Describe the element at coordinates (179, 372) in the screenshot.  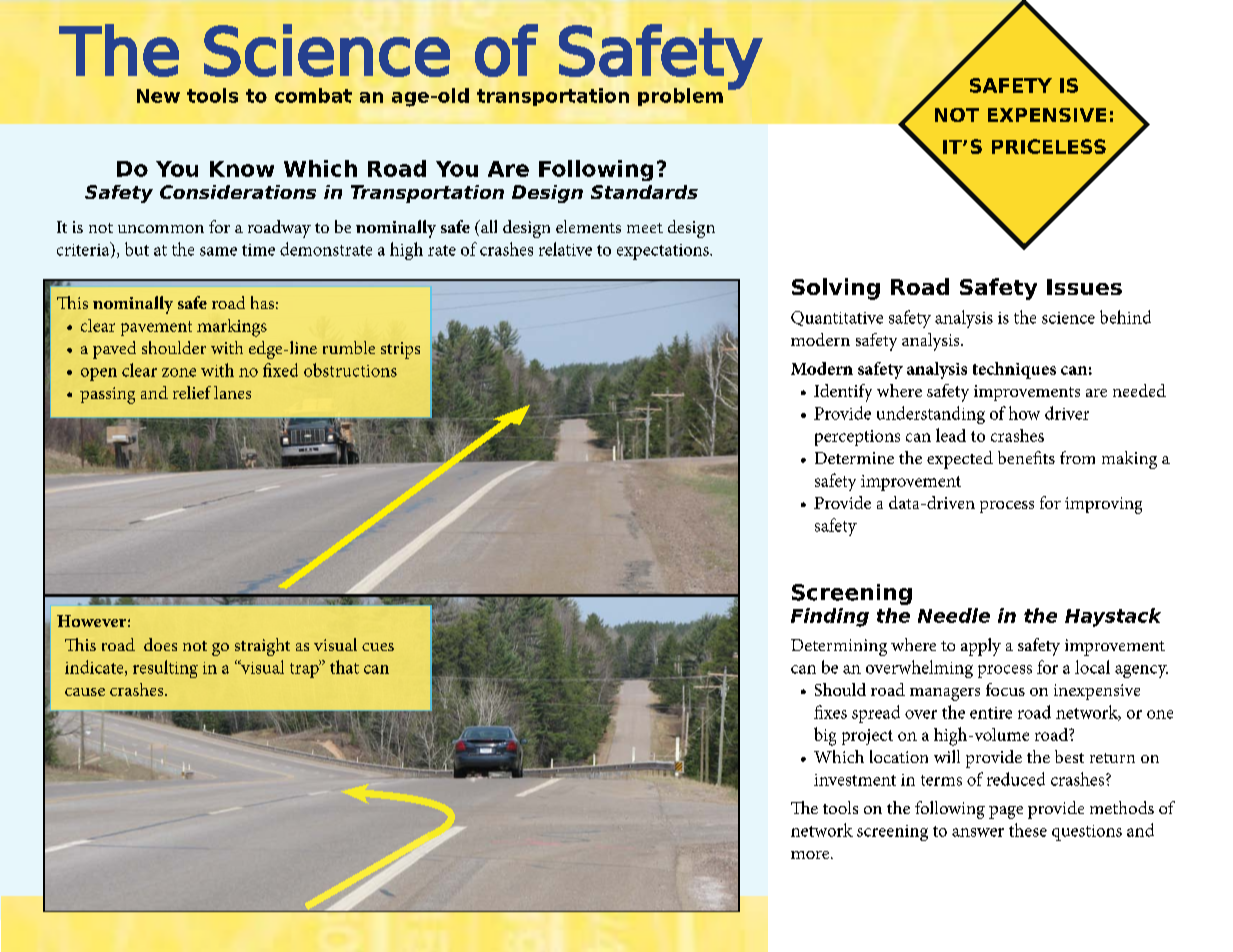
I see `zone` at that location.
